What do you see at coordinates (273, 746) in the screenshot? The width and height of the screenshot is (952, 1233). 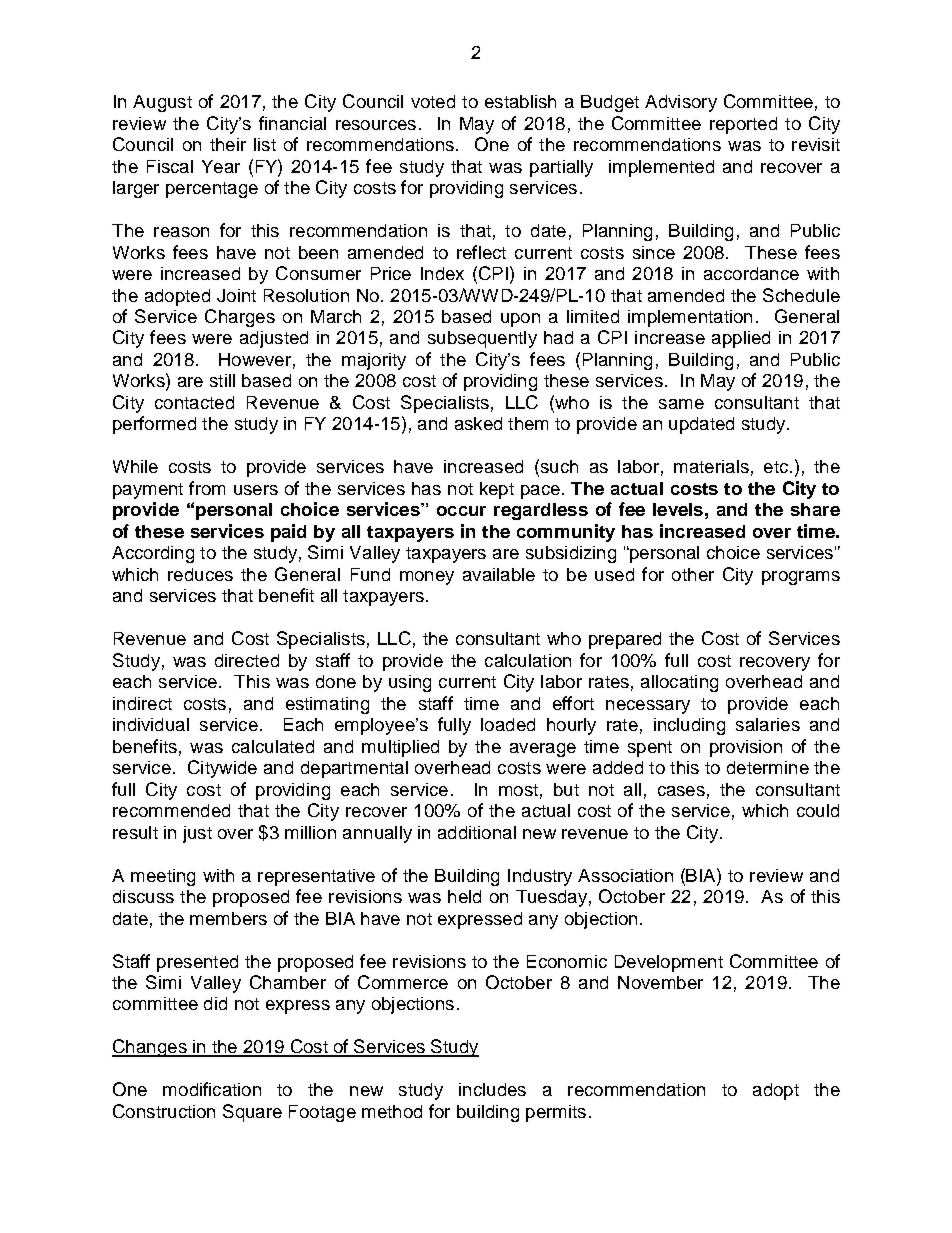 I see `calculated` at bounding box center [273, 746].
